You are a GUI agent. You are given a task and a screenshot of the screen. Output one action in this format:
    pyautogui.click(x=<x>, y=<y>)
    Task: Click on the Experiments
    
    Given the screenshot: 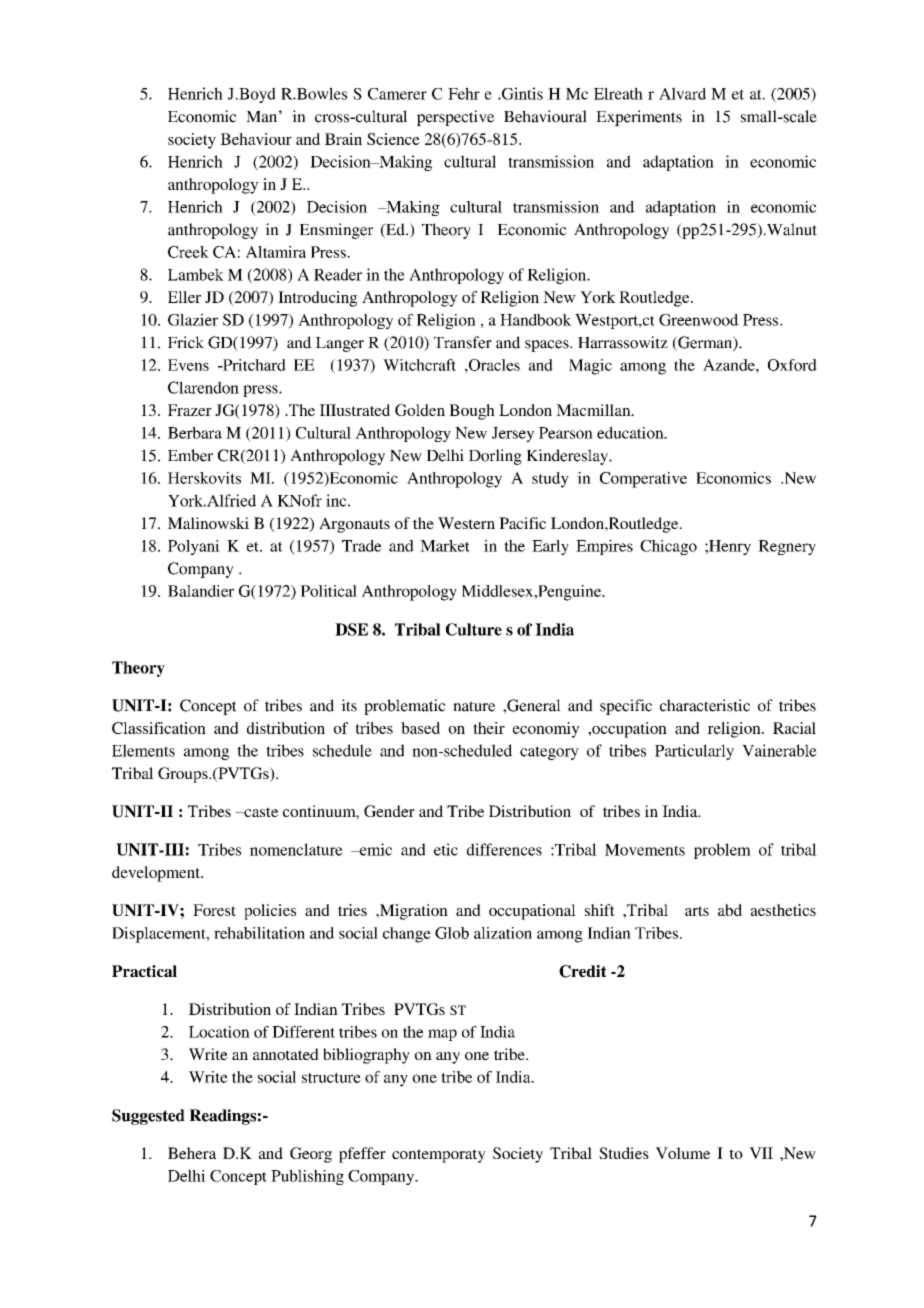 What is the action you would take?
    pyautogui.click(x=639, y=118)
